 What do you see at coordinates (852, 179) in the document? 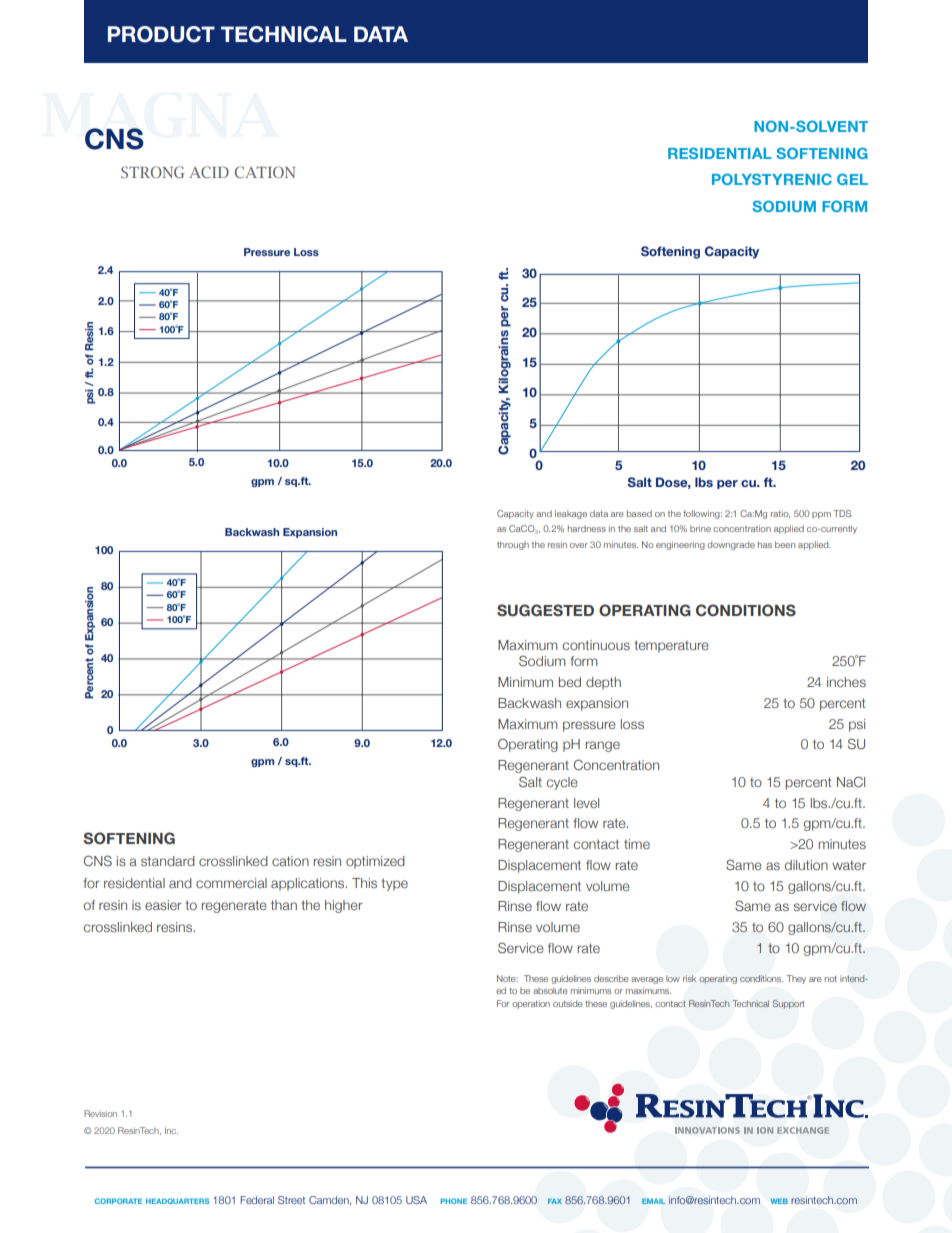
I see `GEL` at bounding box center [852, 179].
